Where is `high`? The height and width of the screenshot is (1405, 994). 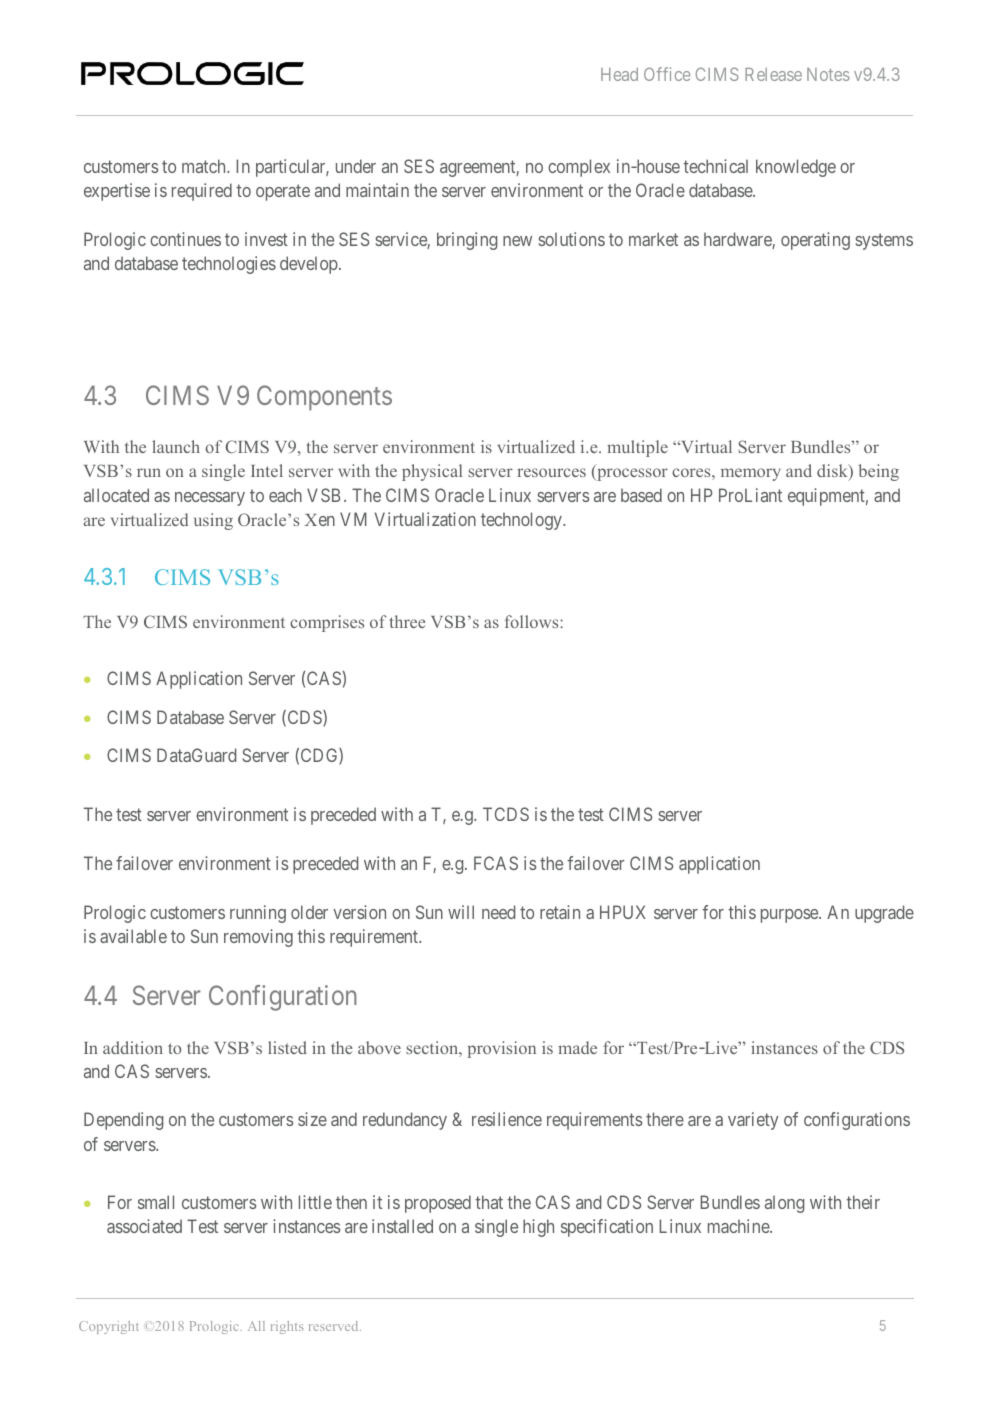
high is located at coordinates (538, 1228).
